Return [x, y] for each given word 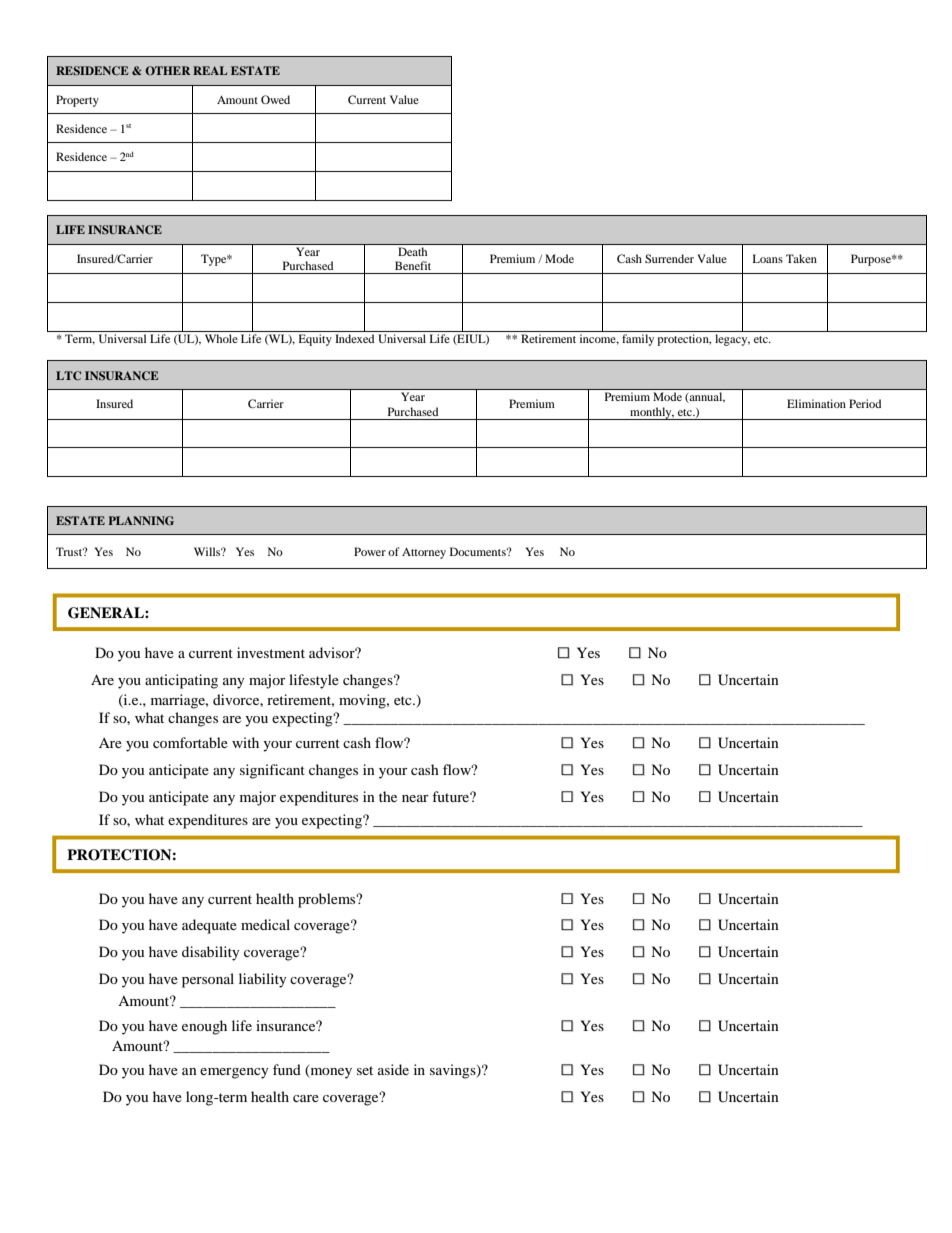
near [415, 798]
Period [865, 403]
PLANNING [141, 520]
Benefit [413, 265]
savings [454, 1071]
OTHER [167, 70]
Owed [275, 99]
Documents [479, 551]
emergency [234, 1073]
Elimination [816, 403]
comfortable [190, 742]
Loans [768, 258]
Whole [221, 338]
